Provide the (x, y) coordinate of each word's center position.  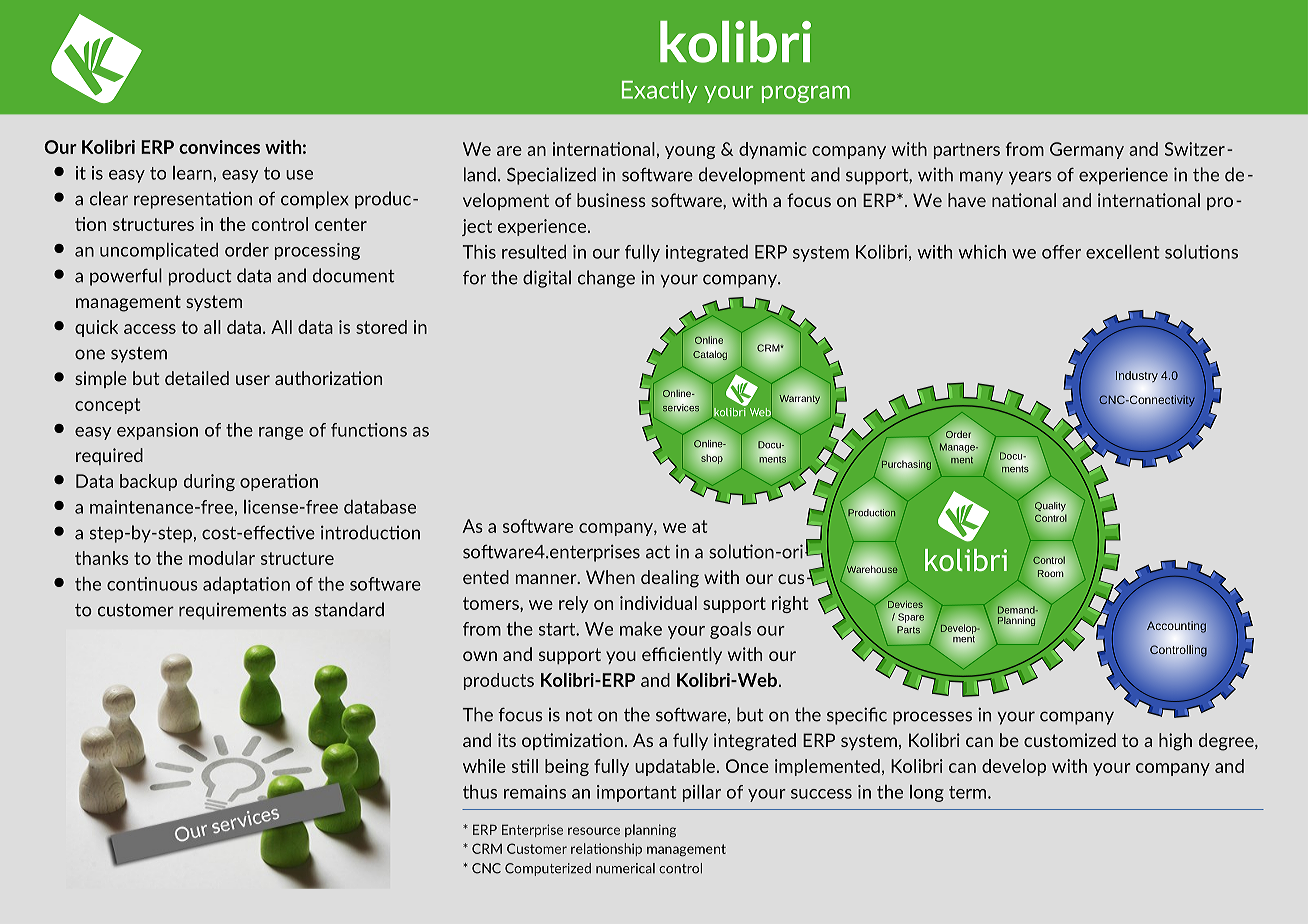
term (969, 792)
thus (480, 792)
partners (967, 151)
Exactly (660, 91)
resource (594, 831)
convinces (219, 147)
